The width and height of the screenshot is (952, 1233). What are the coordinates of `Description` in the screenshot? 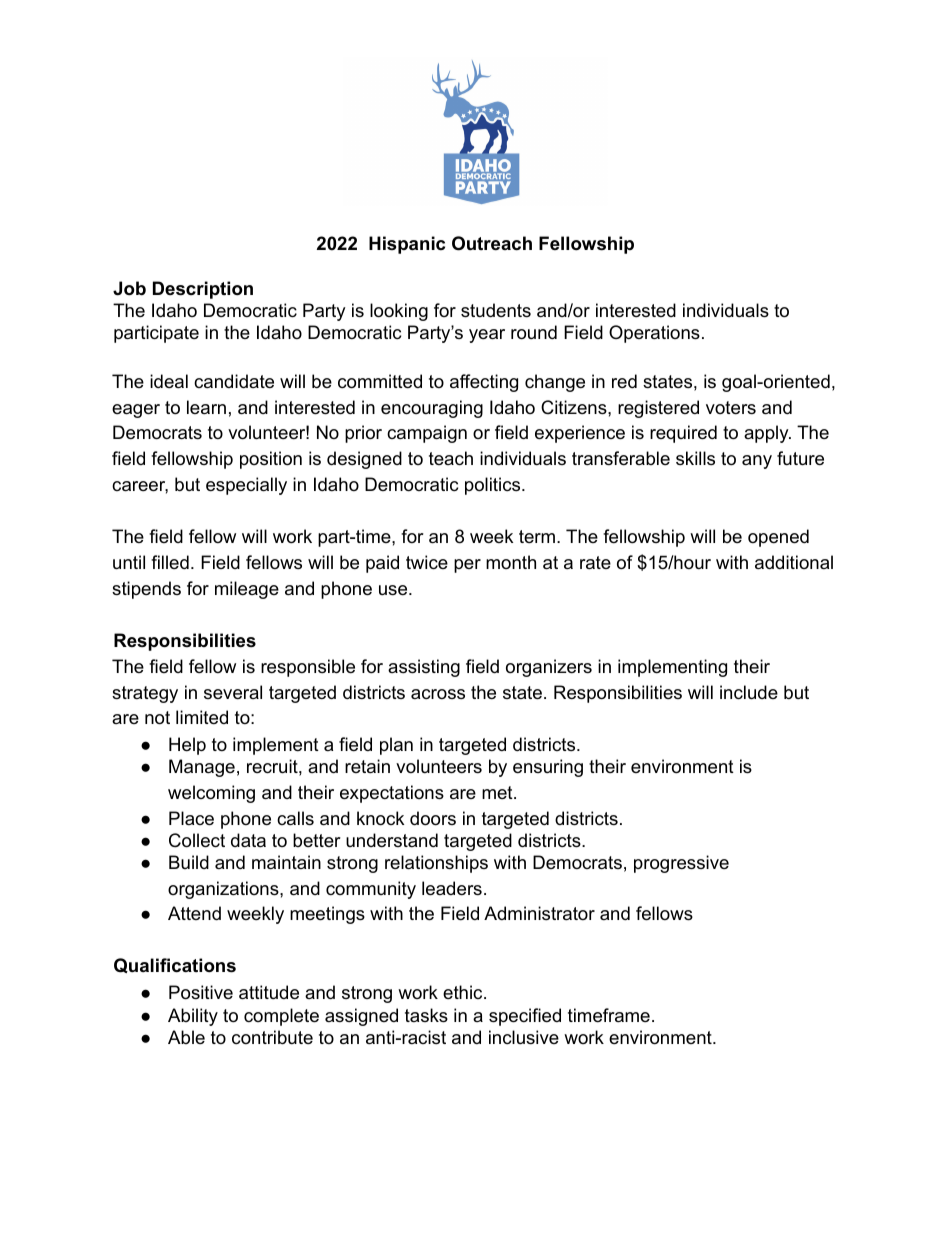 It's located at (203, 290).
